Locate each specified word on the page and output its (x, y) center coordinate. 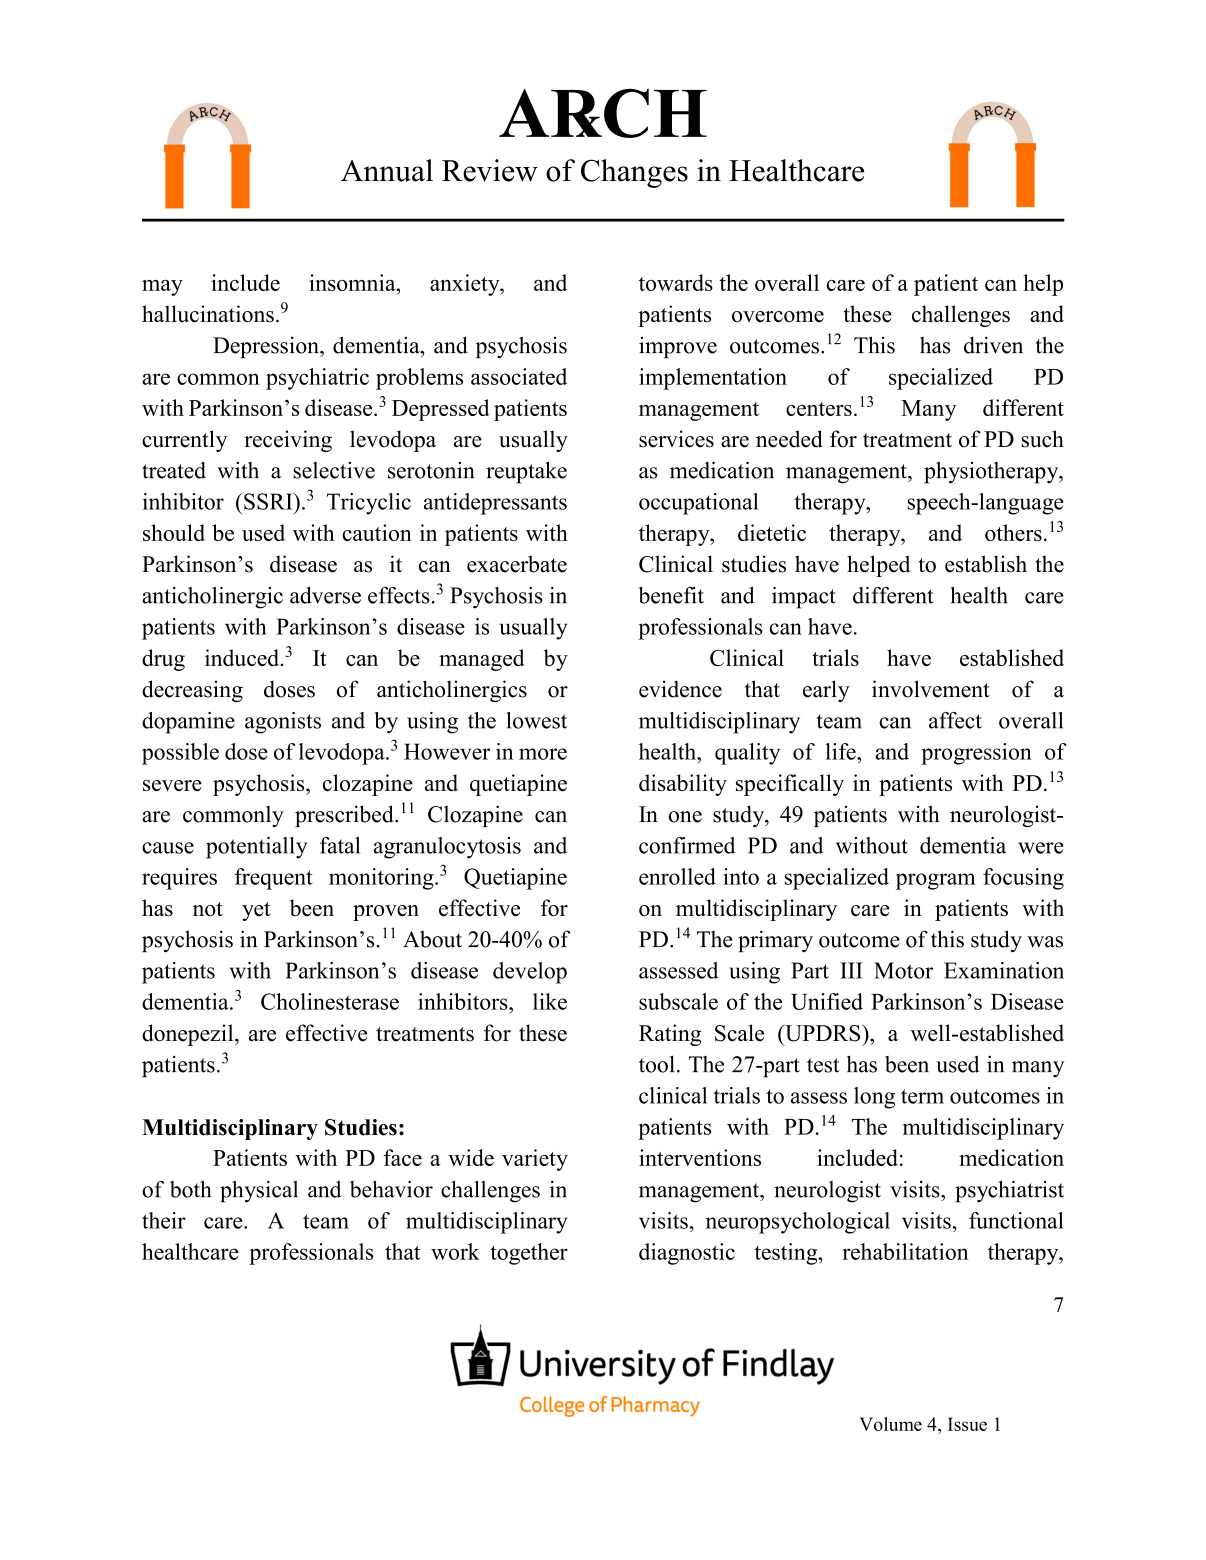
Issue (967, 1424)
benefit (671, 595)
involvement (931, 689)
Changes (634, 173)
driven (993, 345)
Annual (387, 170)
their (164, 1220)
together (529, 1254)
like (550, 1001)
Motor (903, 970)
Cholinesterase (330, 1001)
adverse (325, 595)
